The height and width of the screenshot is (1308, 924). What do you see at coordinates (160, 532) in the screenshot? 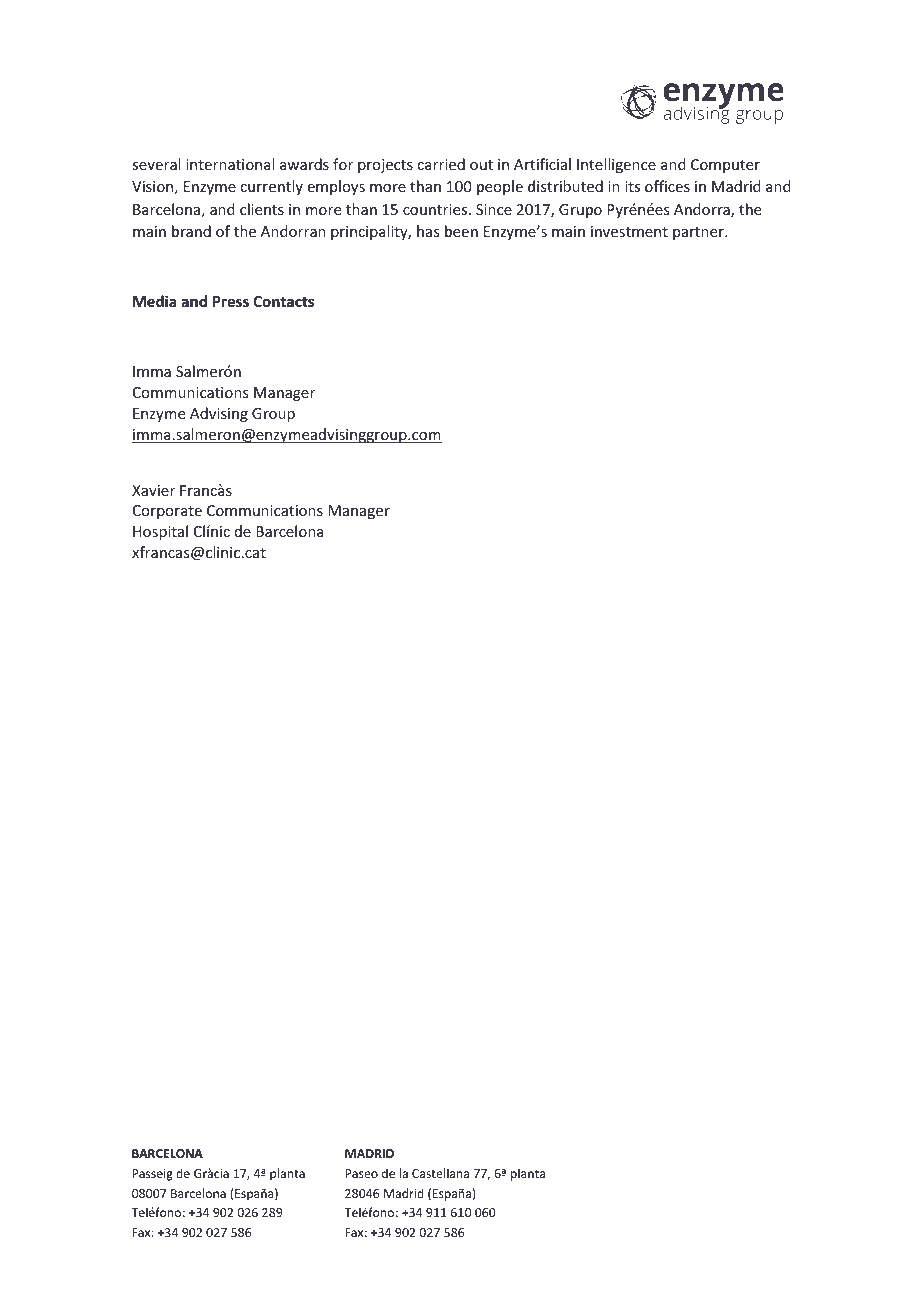
I see `Hospital` at bounding box center [160, 532].
